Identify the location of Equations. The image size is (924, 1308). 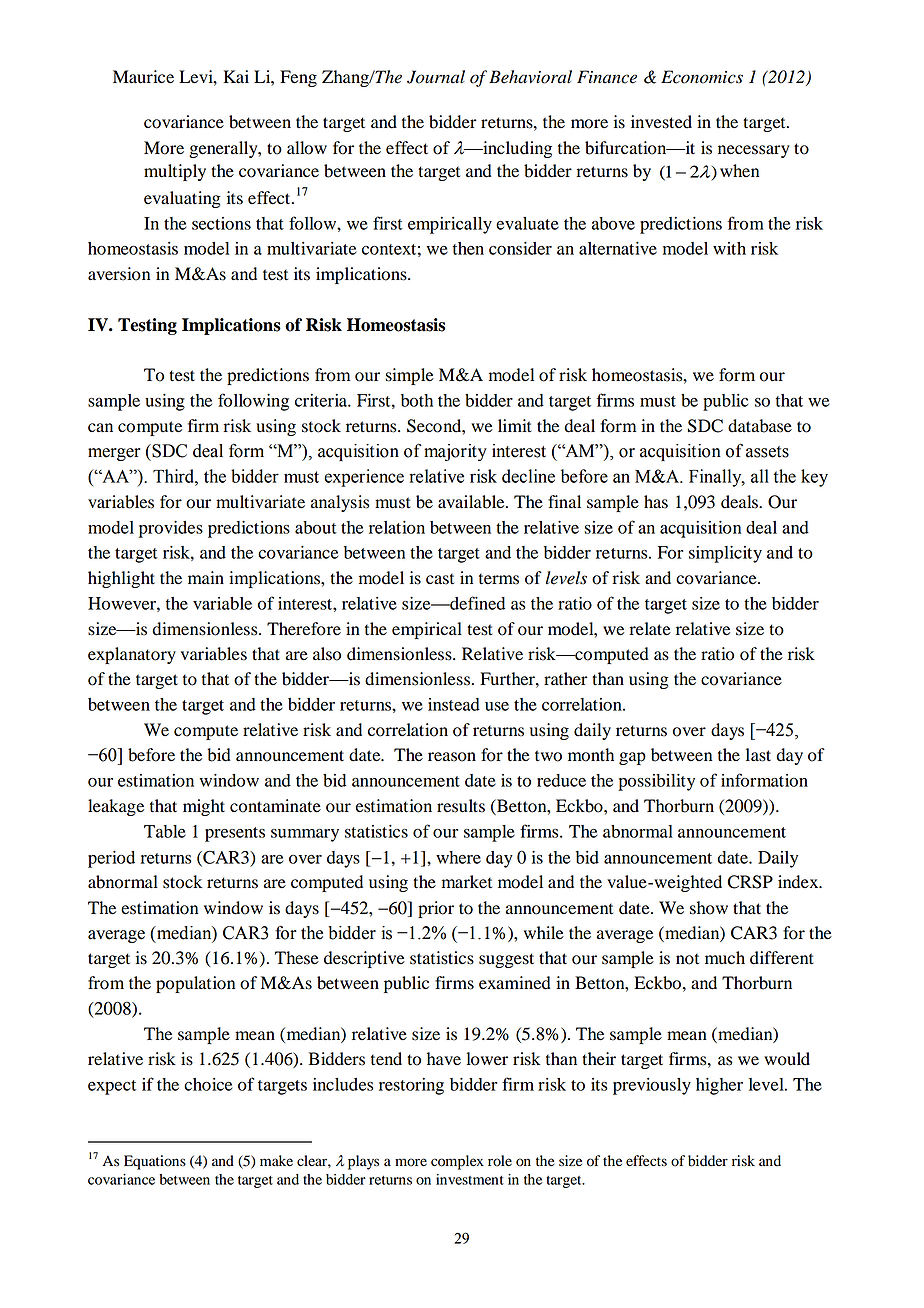
(155, 1162).
